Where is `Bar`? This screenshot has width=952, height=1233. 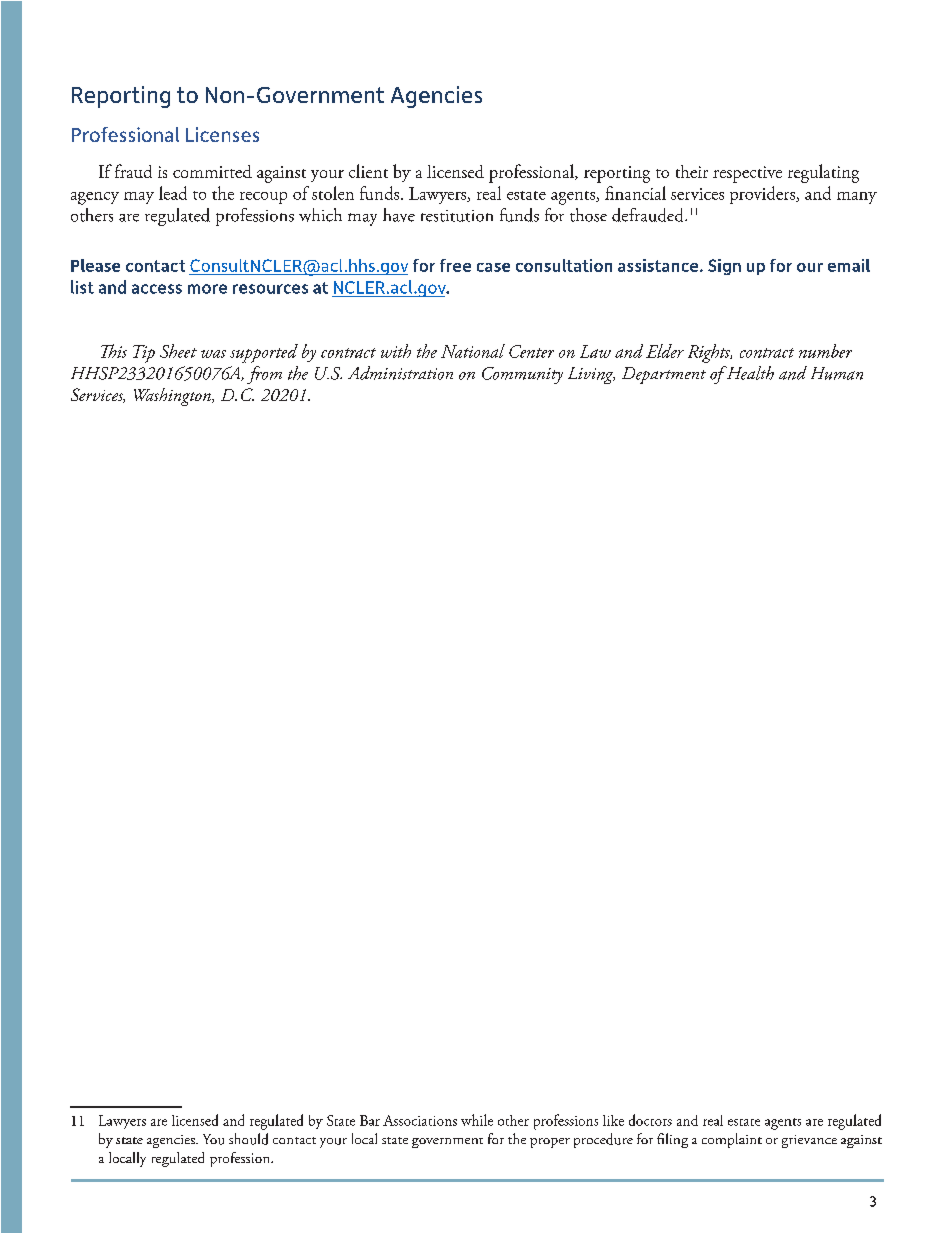 Bar is located at coordinates (370, 1120).
